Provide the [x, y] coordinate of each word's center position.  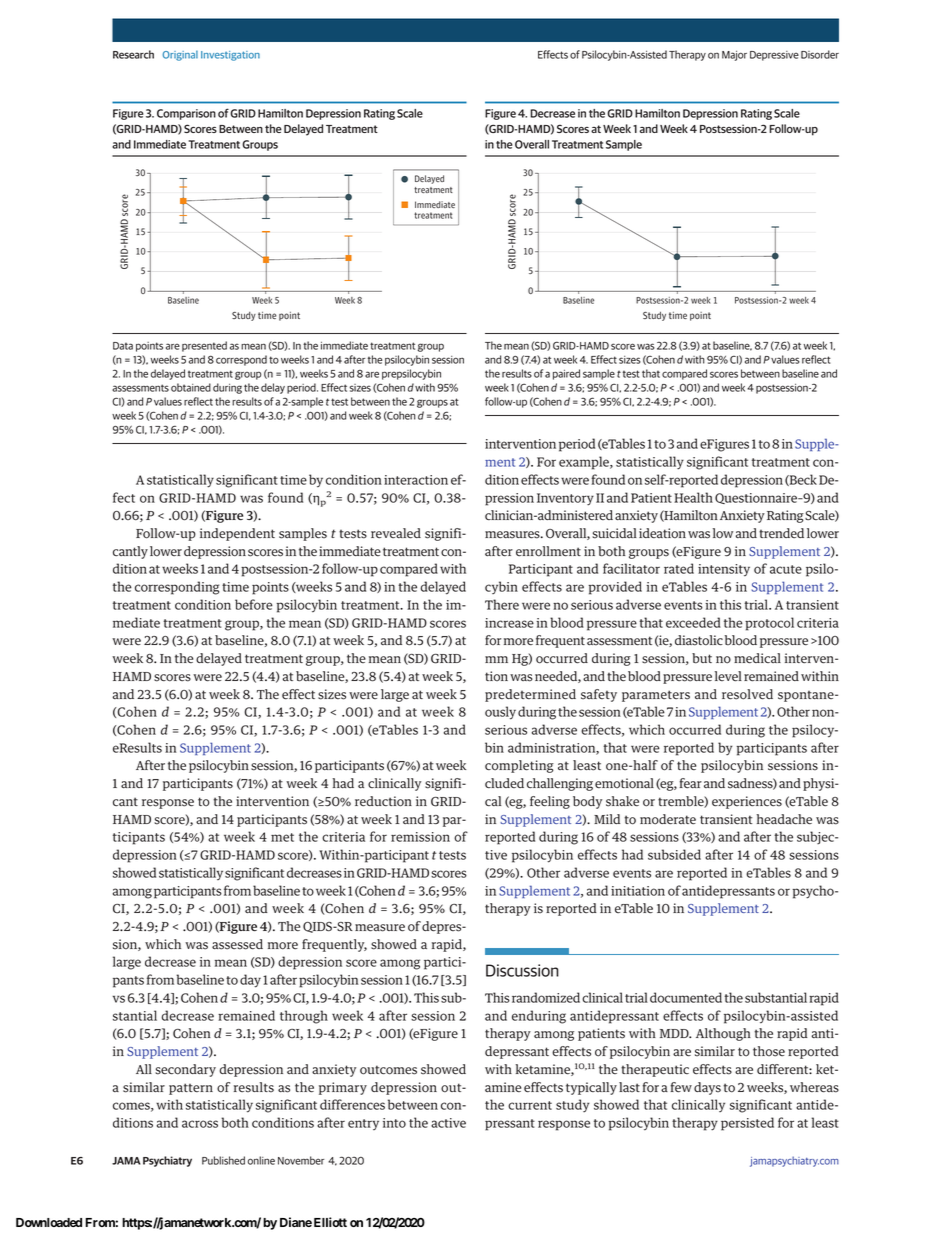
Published [223, 1160]
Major [734, 56]
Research [133, 54]
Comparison [186, 114]
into [394, 1123]
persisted [747, 1124]
